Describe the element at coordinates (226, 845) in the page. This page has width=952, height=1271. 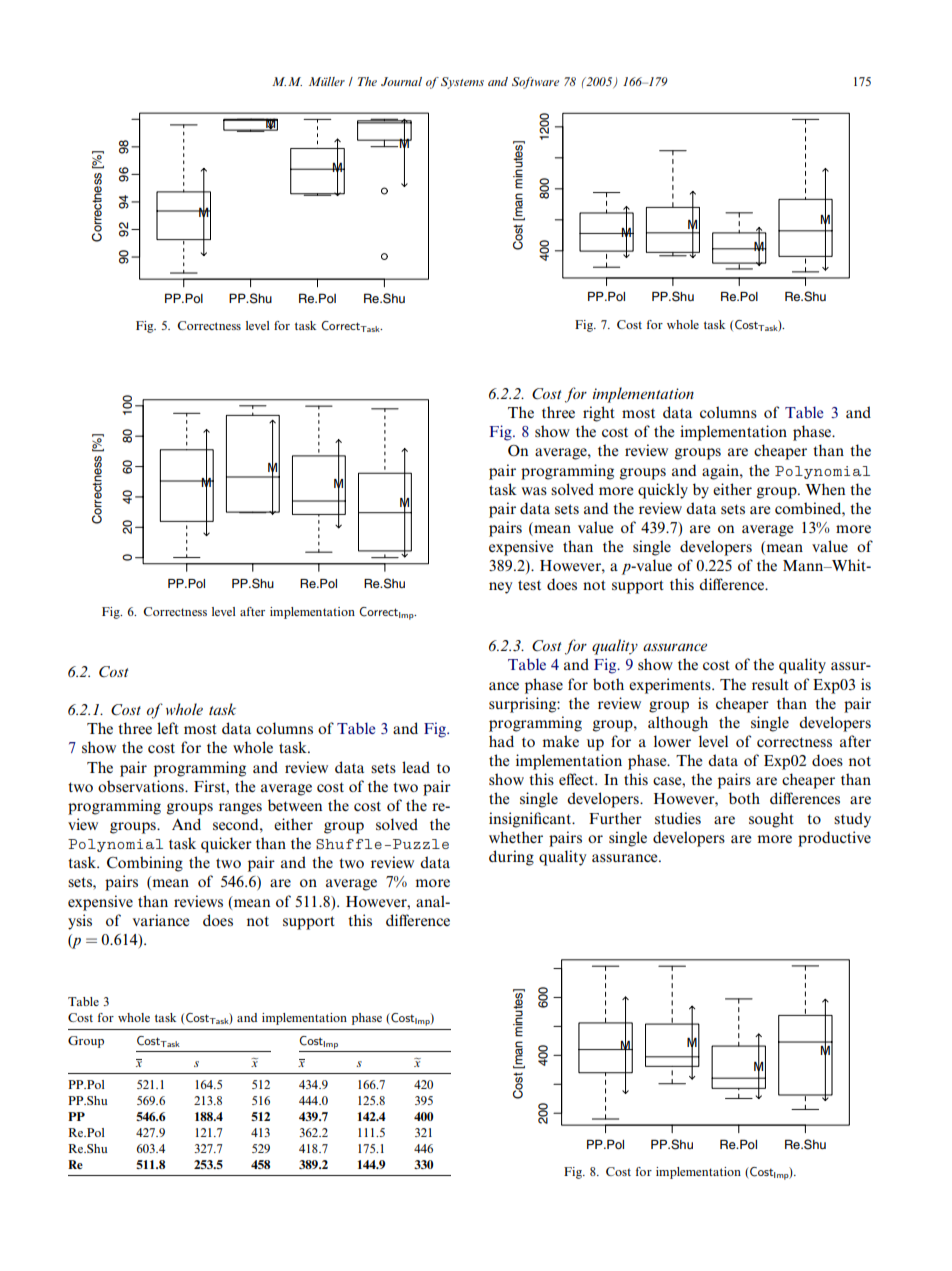
I see `quicker` at that location.
